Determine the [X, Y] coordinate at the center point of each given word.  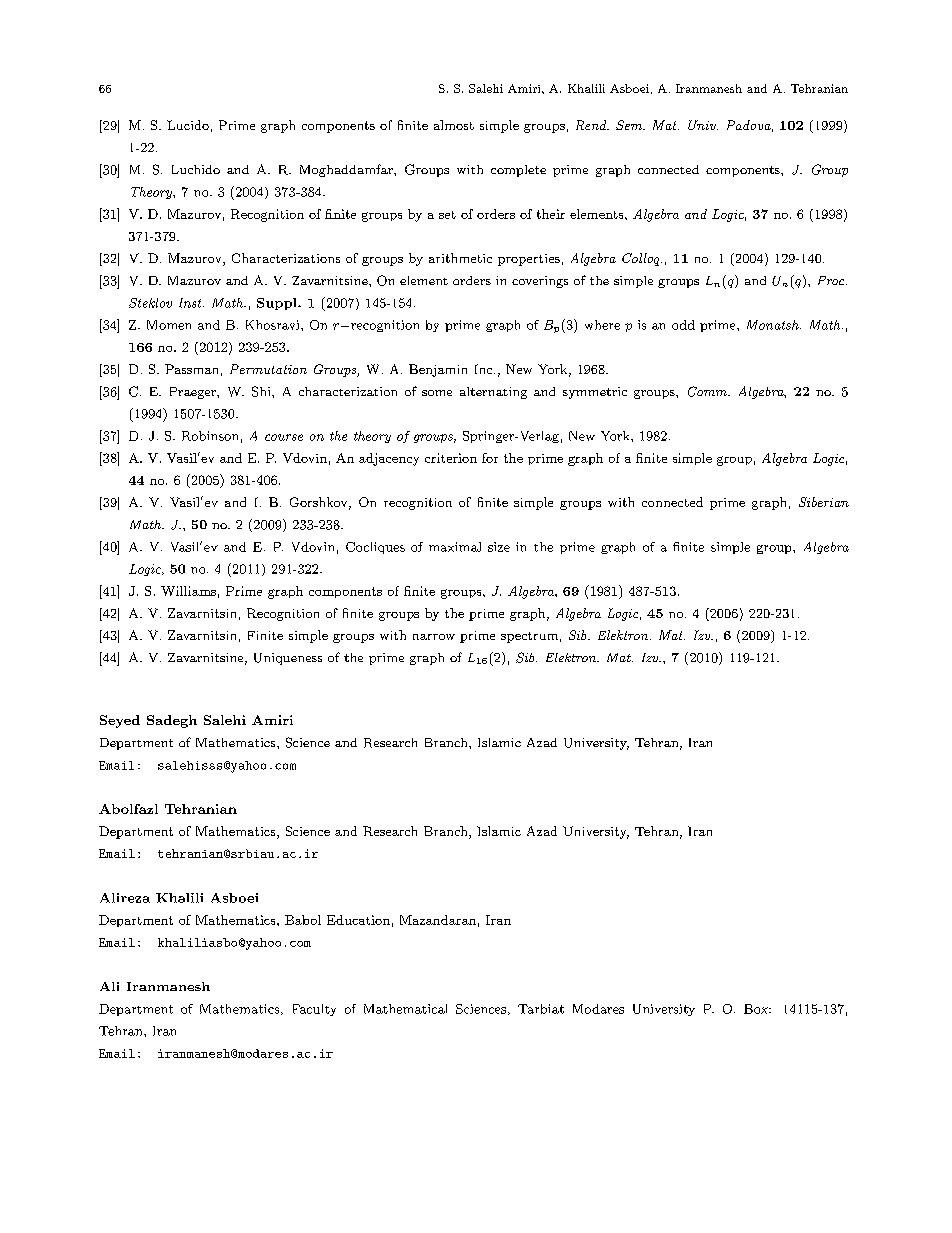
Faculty [314, 1010]
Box [757, 1009]
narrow [434, 637]
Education [358, 920]
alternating [493, 393]
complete [518, 171]
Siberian [824, 502]
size [499, 547]
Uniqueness [288, 659]
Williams [188, 591]
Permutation [268, 369]
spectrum [529, 637]
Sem [630, 125]
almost [454, 125]
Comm [708, 391]
